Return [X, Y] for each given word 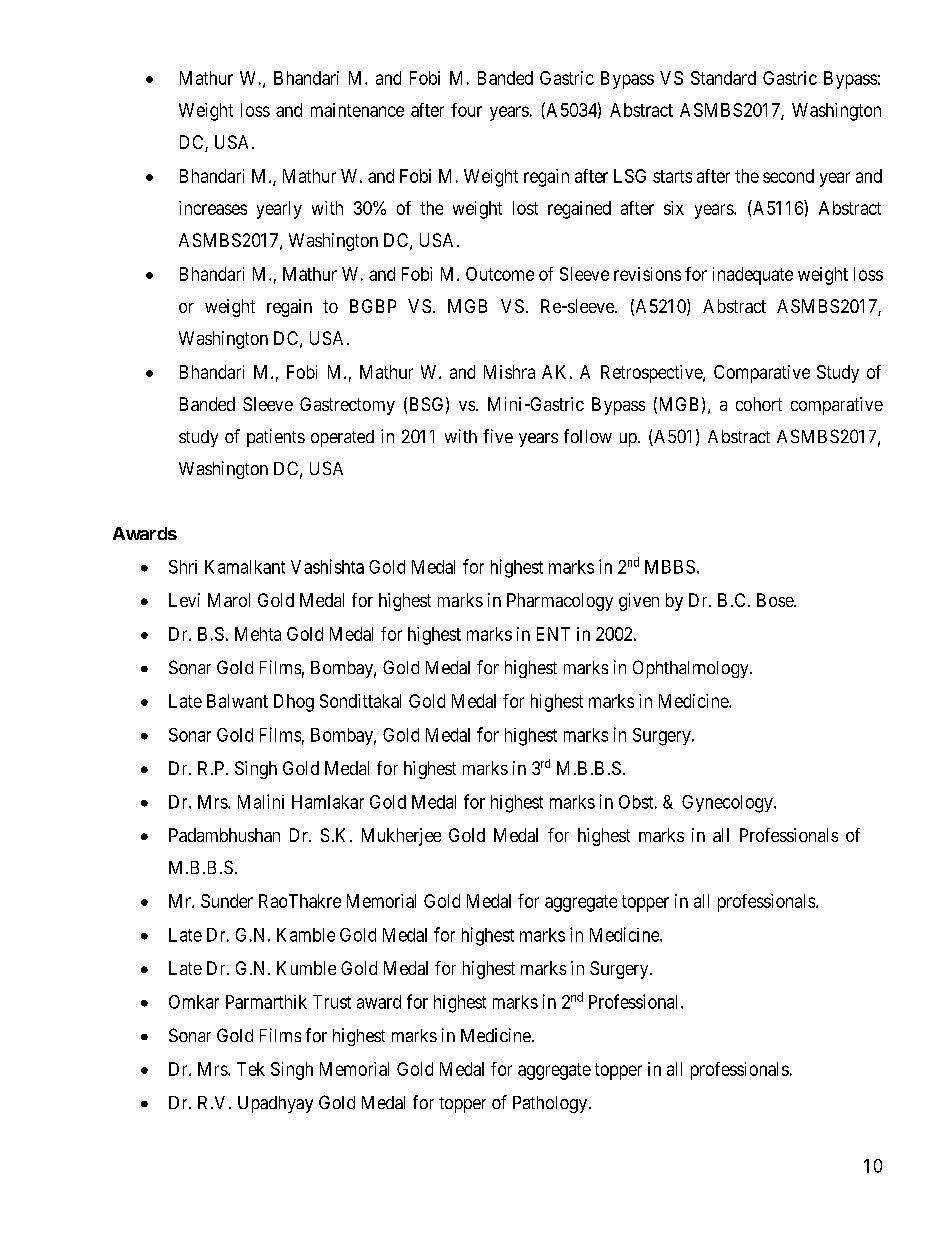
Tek [251, 1069]
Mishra [509, 372]
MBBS [670, 567]
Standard [723, 78]
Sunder [227, 901]
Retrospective [652, 374]
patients [276, 438]
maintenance [357, 110]
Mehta [258, 634]
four [466, 110]
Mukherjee [401, 837]
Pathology [551, 1104]
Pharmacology [560, 602]
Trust [332, 1002]
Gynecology [728, 804]
